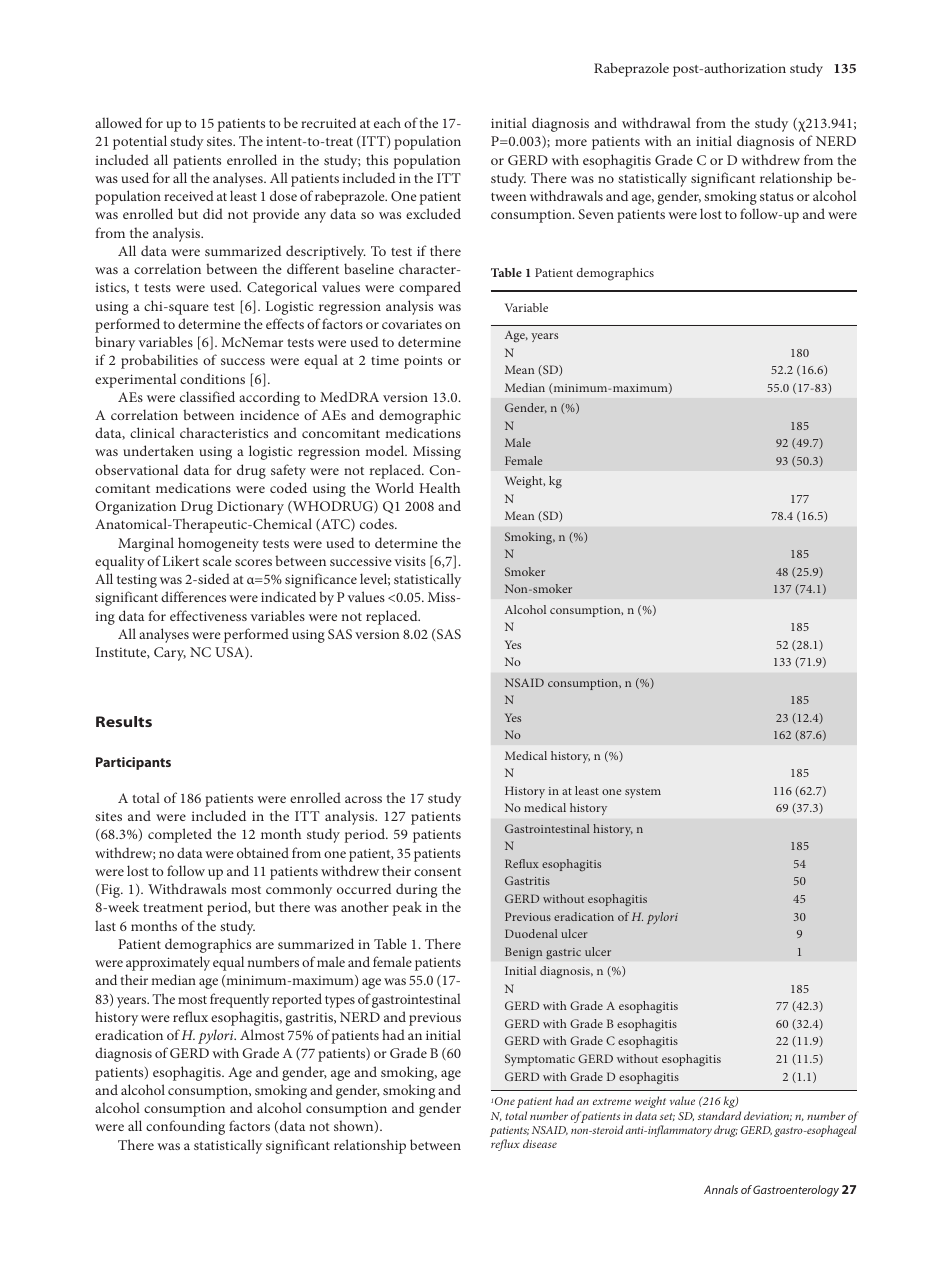 Image resolution: width=952 pixels, height=1270 pixels. What do you see at coordinates (170, 654) in the page?
I see `Cary` at bounding box center [170, 654].
